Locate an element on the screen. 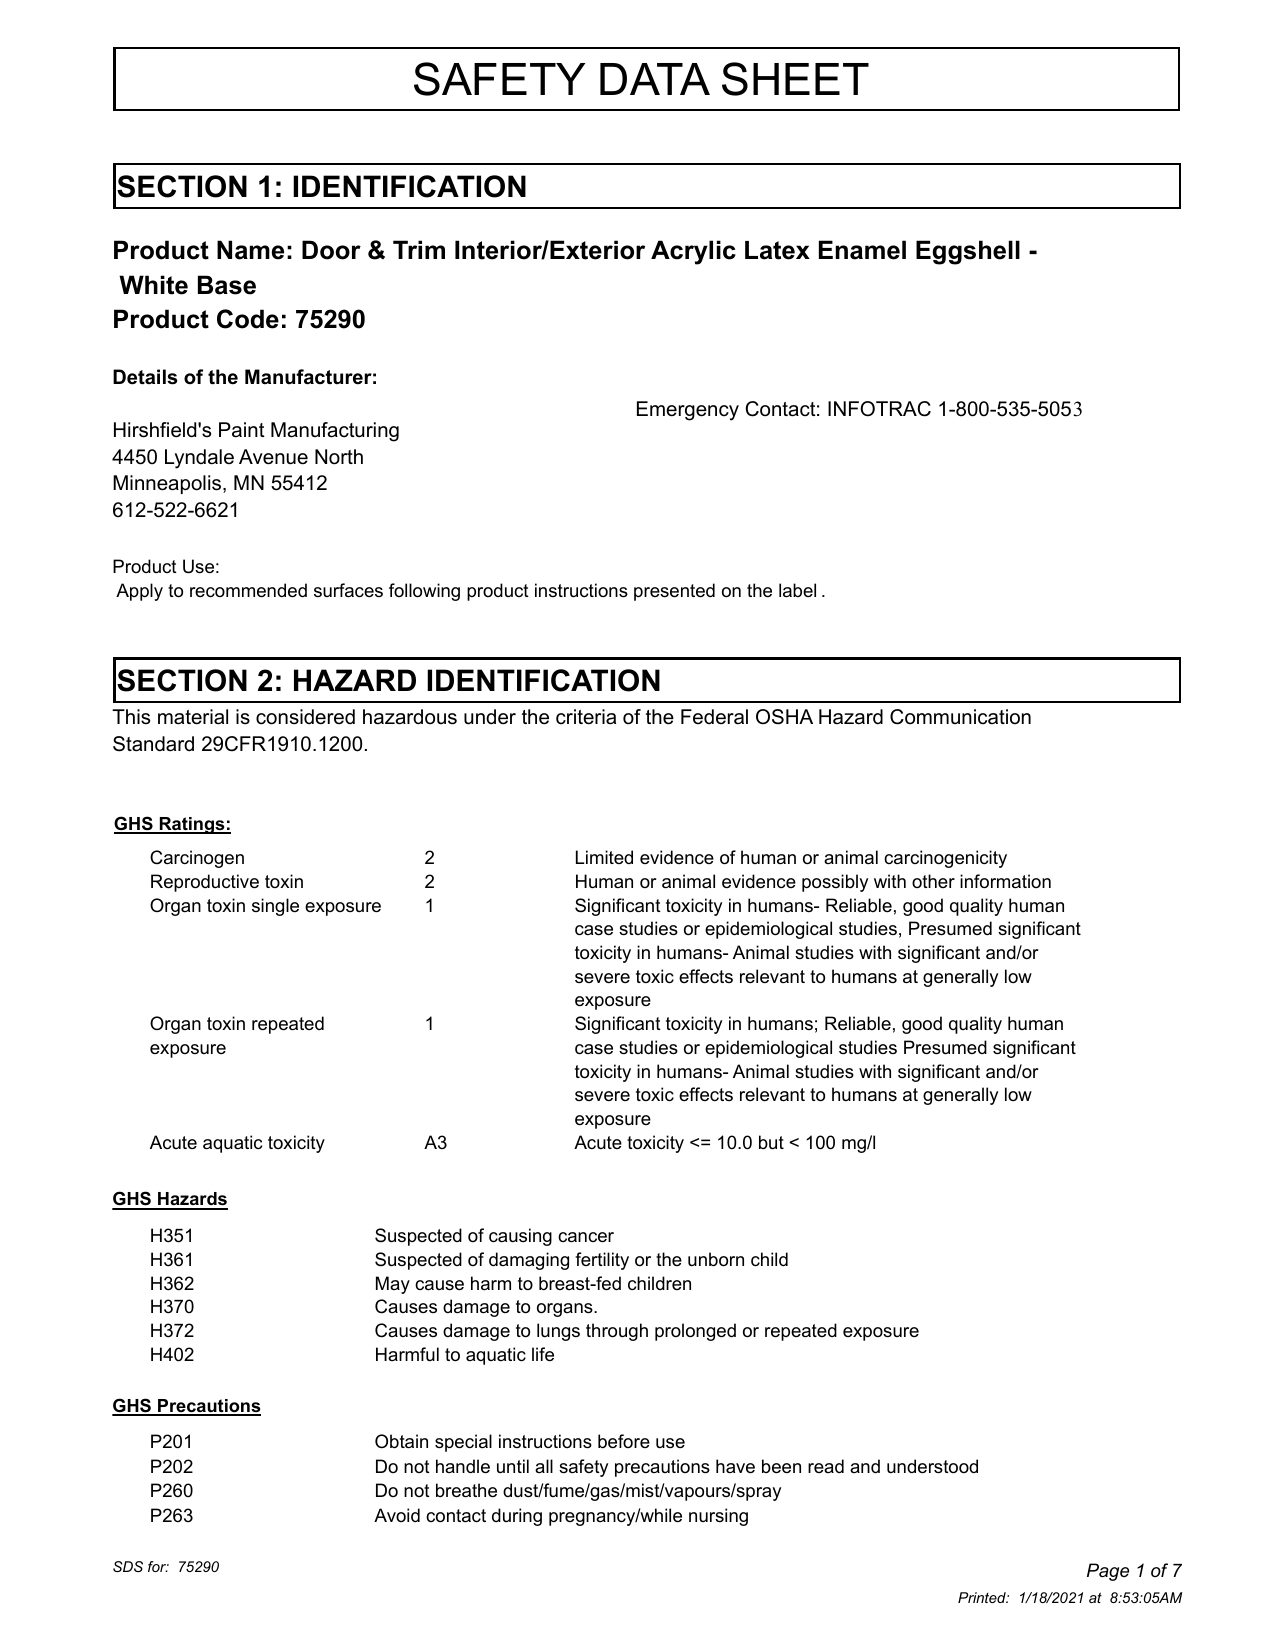 The image size is (1274, 1648). Limited is located at coordinates (604, 857).
